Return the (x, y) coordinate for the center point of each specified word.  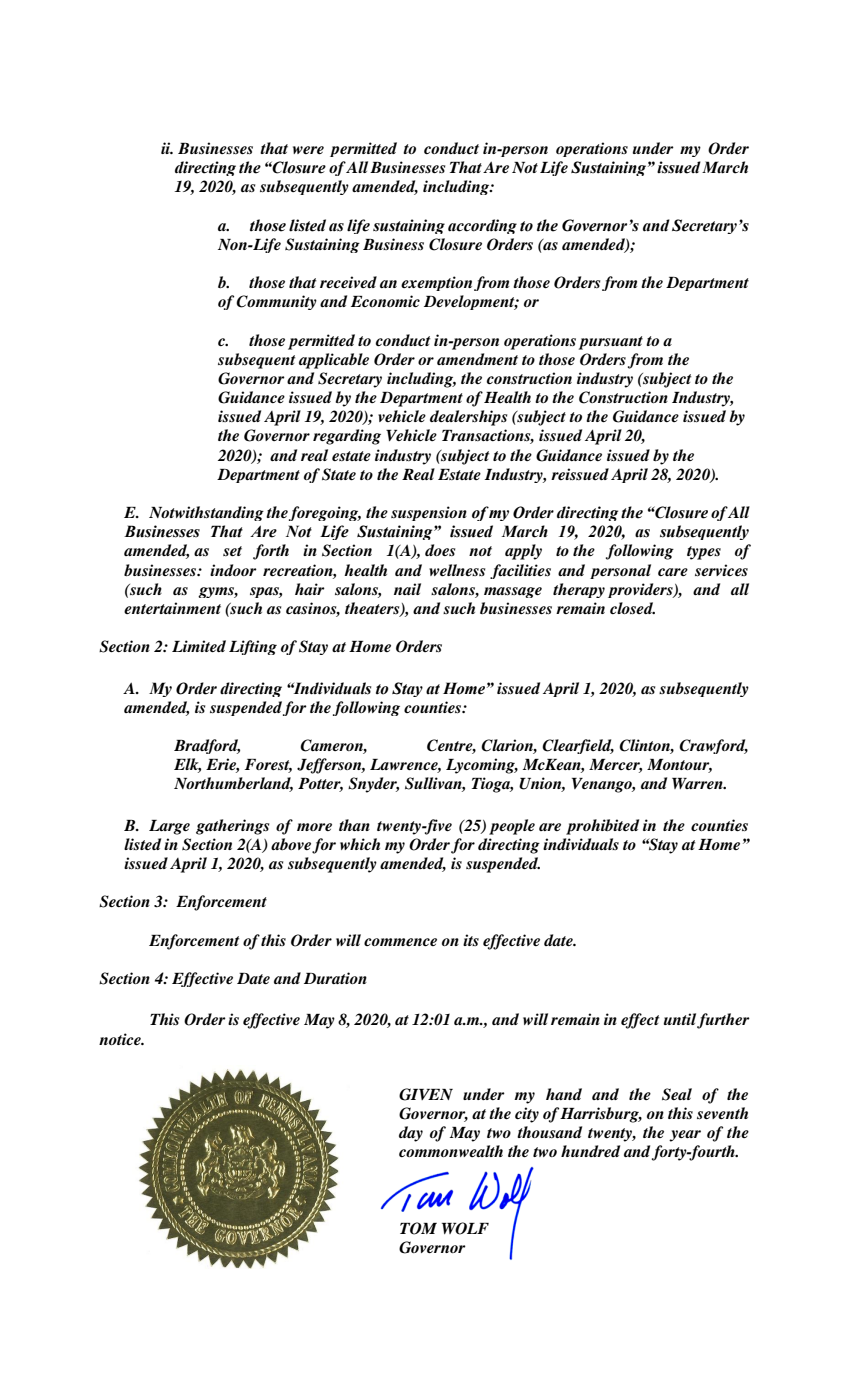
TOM (418, 1228)
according (482, 226)
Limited (199, 646)
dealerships (468, 418)
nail (407, 589)
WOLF (465, 1228)
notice (121, 1039)
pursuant (611, 343)
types (704, 553)
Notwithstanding (206, 513)
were (308, 150)
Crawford (713, 746)
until (680, 1019)
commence (400, 942)
